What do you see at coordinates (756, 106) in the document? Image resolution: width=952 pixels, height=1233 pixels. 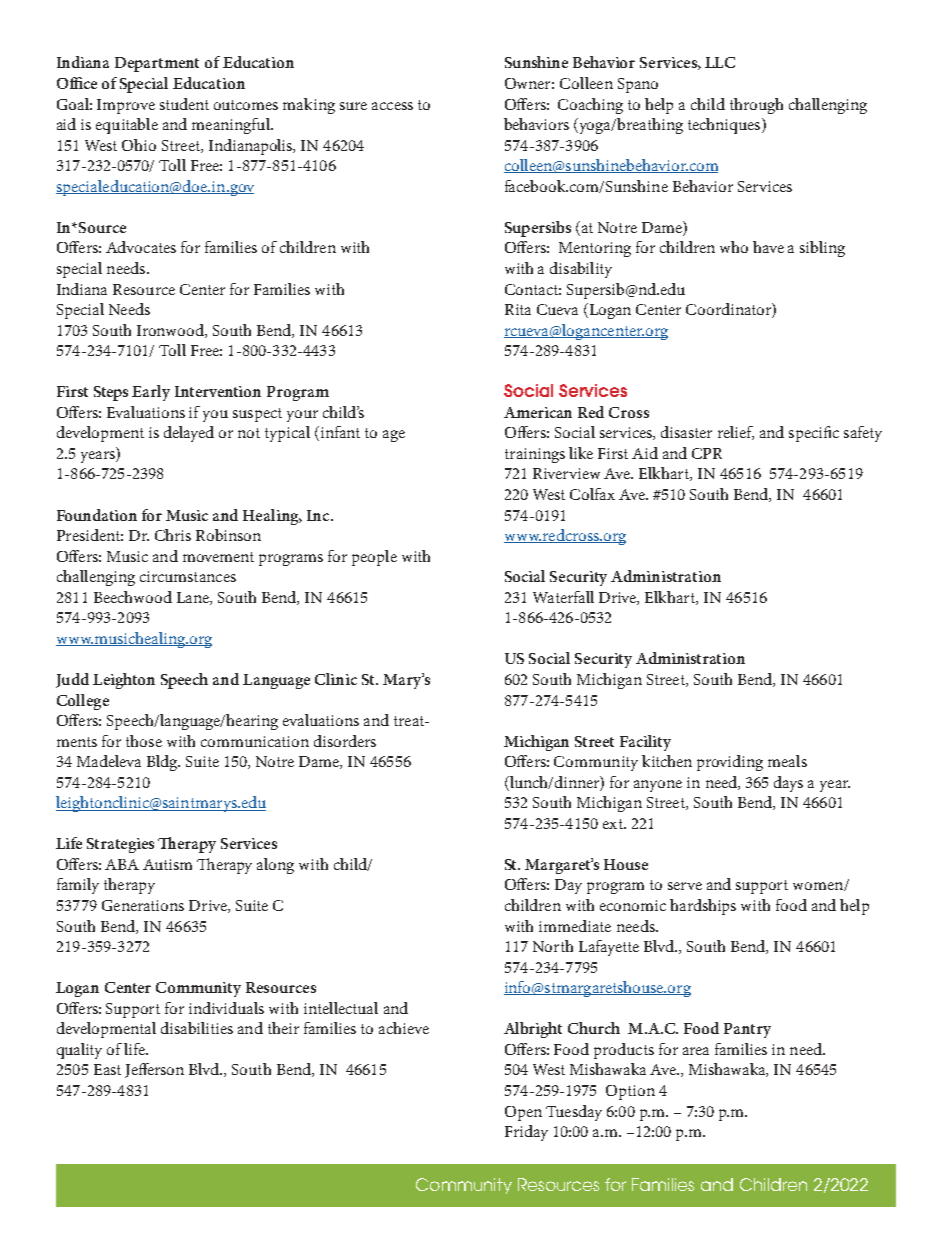 I see `through` at bounding box center [756, 106].
